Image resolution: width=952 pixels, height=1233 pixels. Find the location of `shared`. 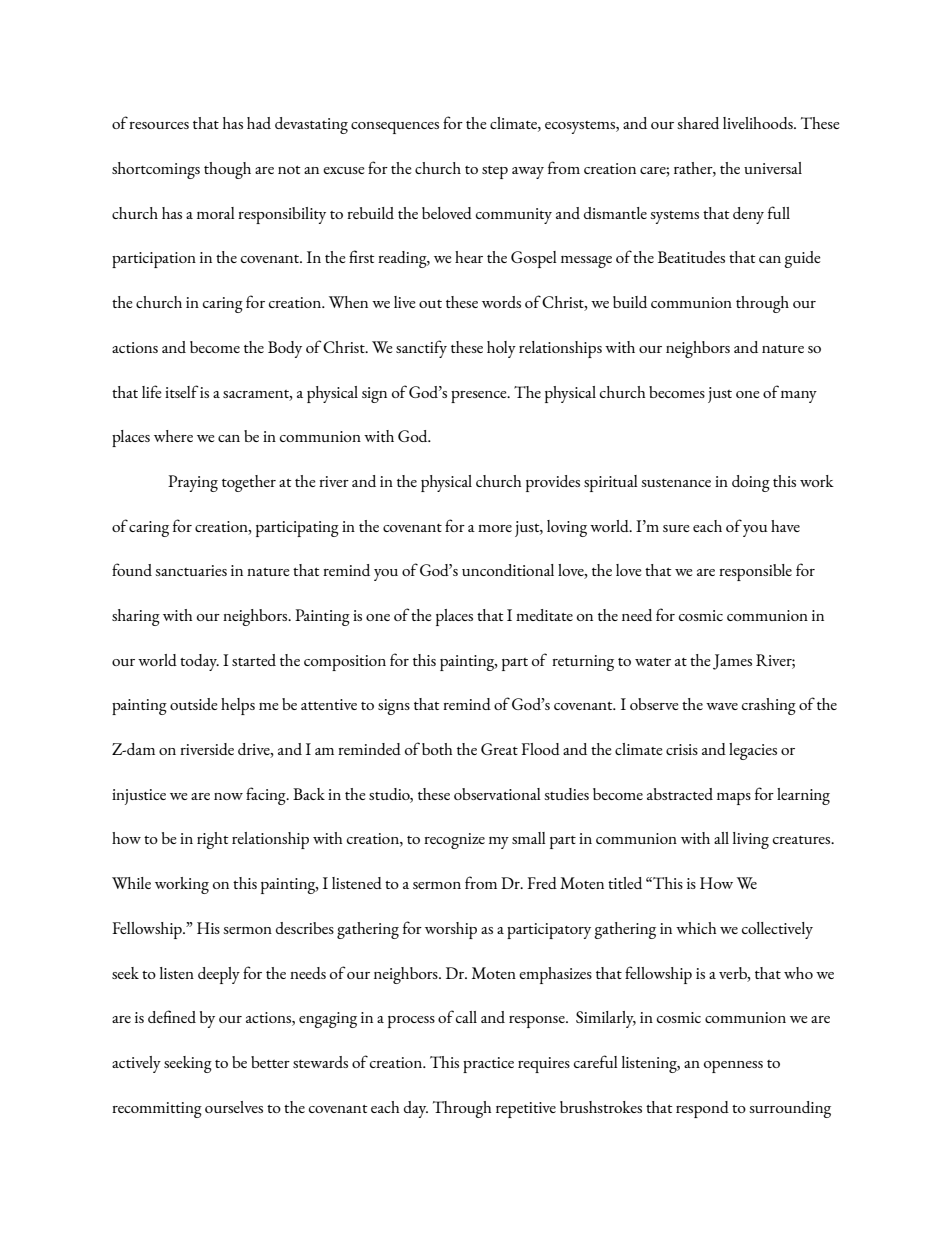

shared is located at coordinates (698, 123).
